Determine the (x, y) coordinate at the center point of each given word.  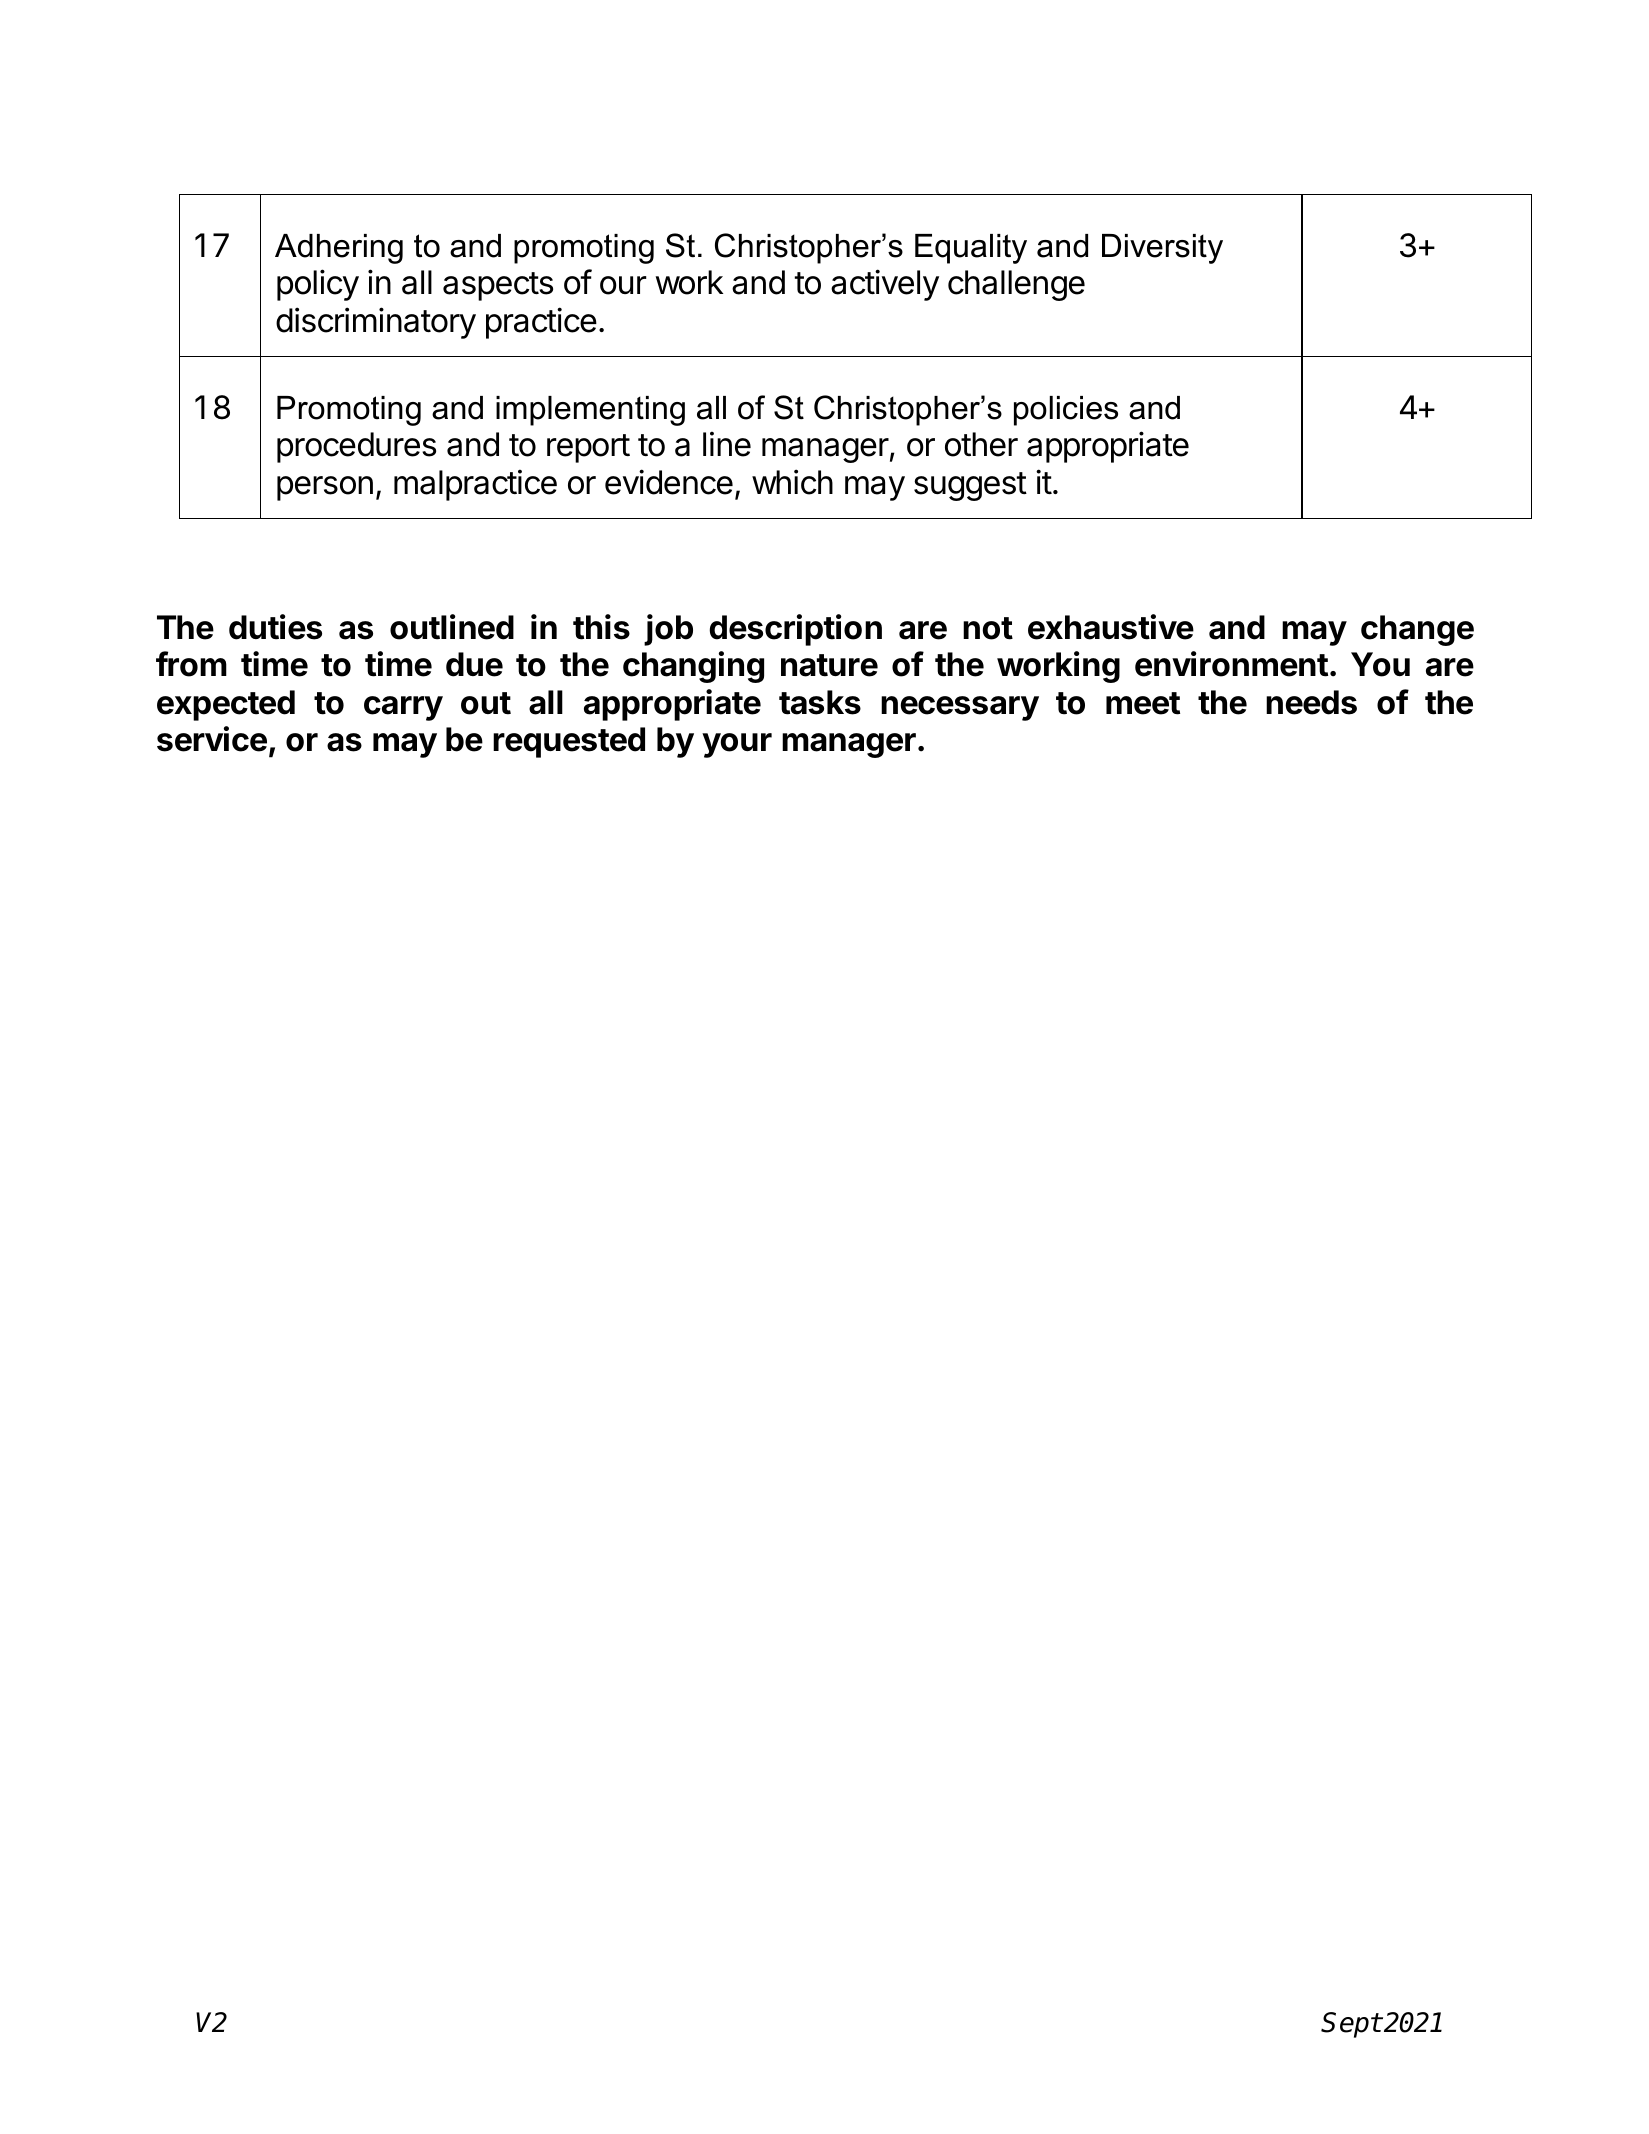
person (325, 488)
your (737, 745)
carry (403, 708)
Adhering (339, 249)
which (792, 482)
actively (885, 285)
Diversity (1162, 249)
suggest (970, 486)
